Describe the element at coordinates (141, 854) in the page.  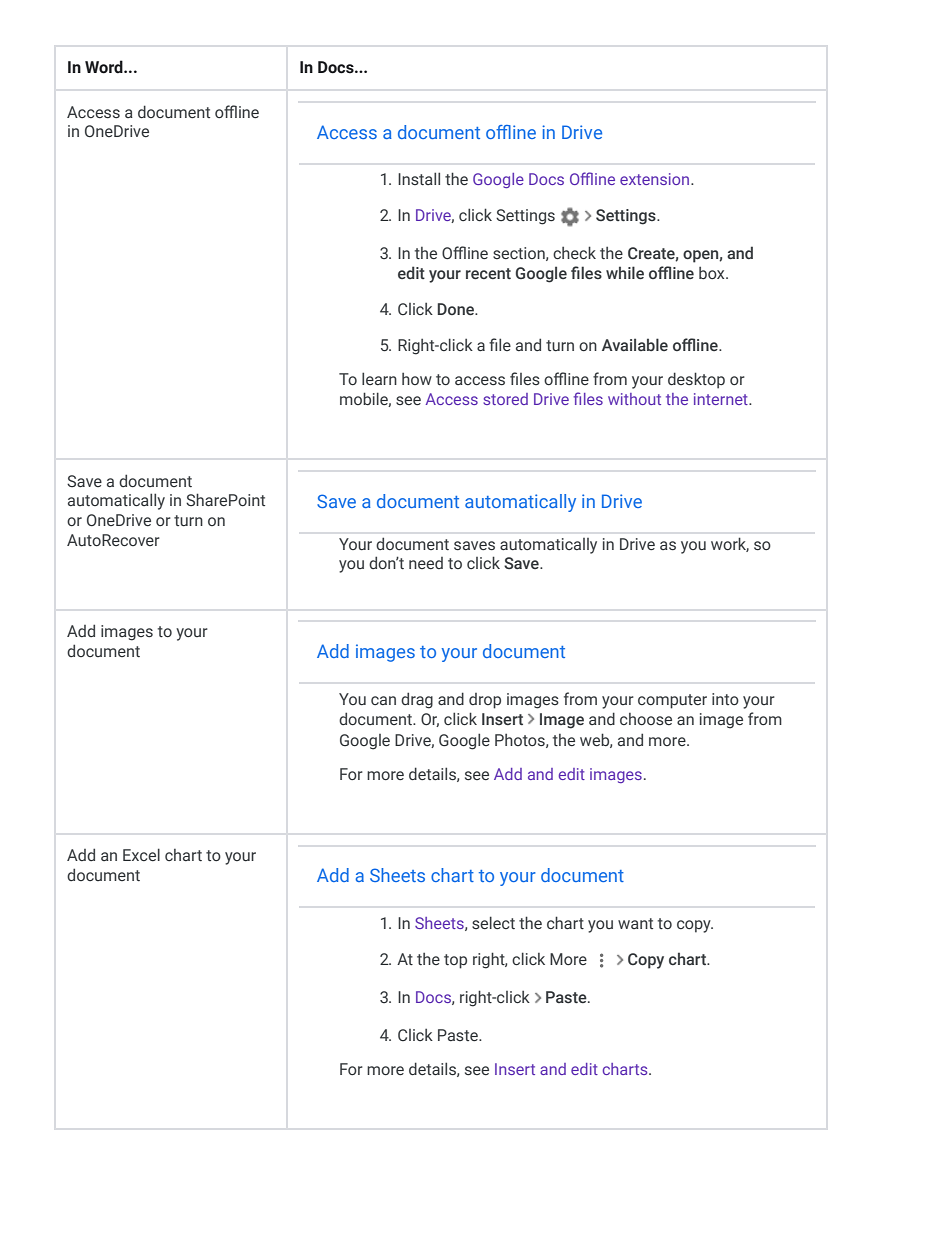
I see `Excel` at that location.
